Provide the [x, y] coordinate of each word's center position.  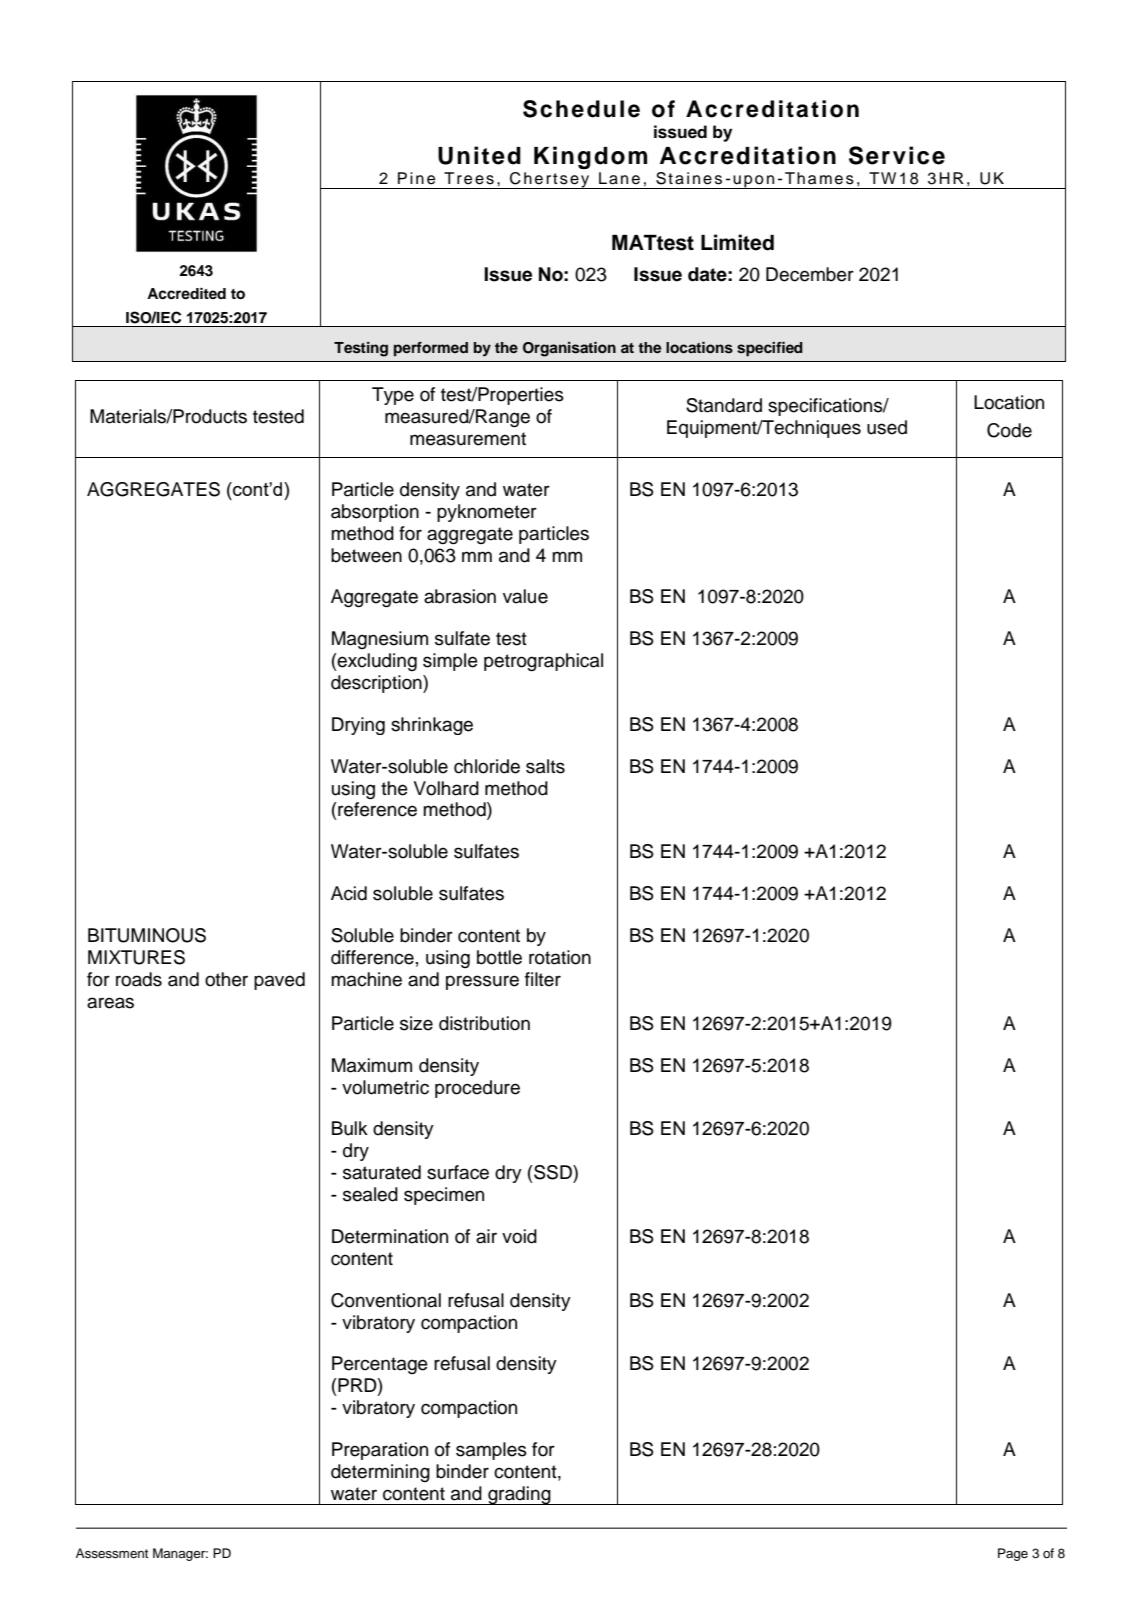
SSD [553, 1172]
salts [545, 766]
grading [519, 1495]
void [519, 1236]
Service [897, 155]
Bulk [350, 1128]
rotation [560, 957]
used [887, 427]
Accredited [186, 294]
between [366, 555]
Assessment [112, 1553]
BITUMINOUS [147, 935]
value [525, 596]
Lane [619, 178]
